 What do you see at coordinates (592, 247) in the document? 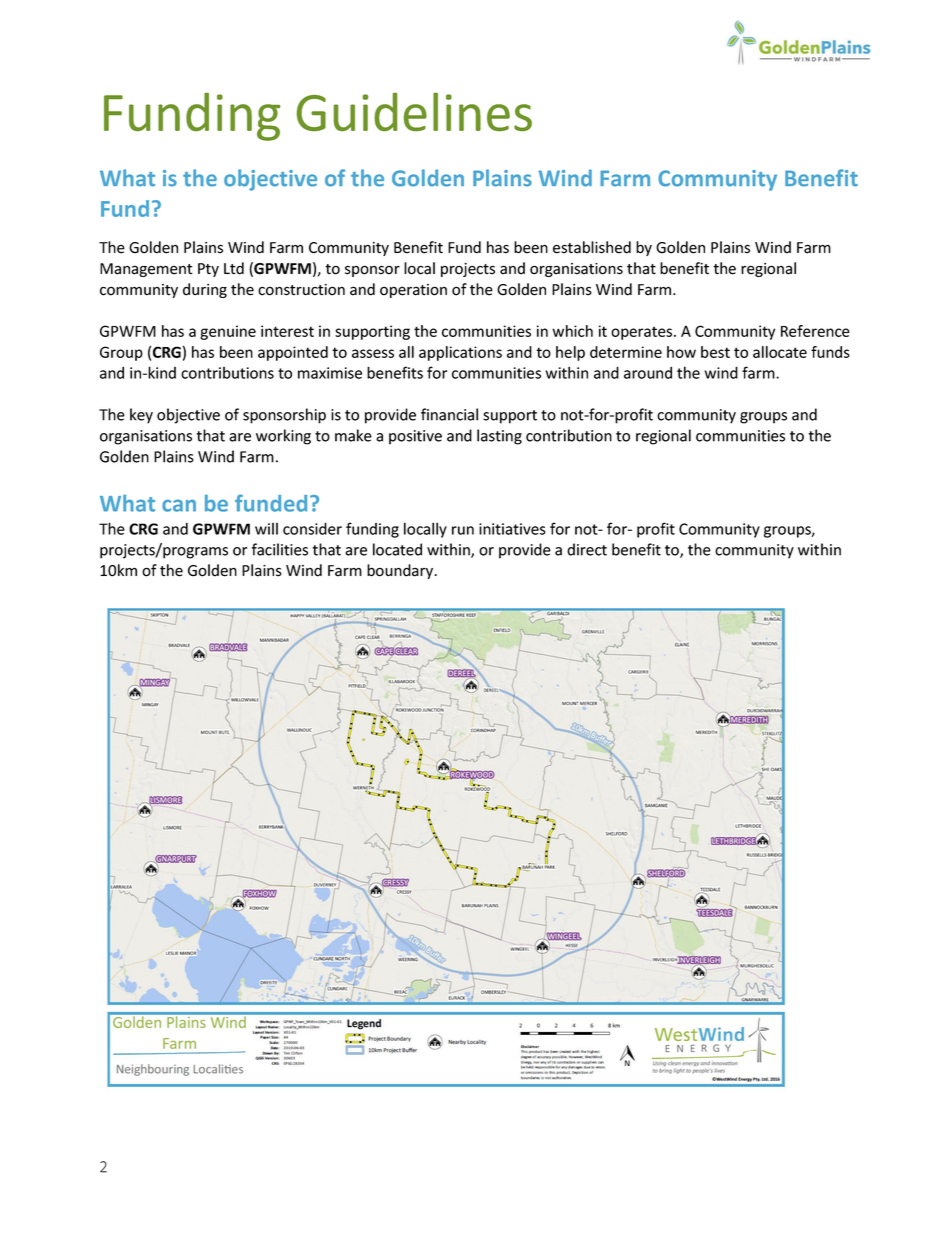
I see `established` at bounding box center [592, 247].
